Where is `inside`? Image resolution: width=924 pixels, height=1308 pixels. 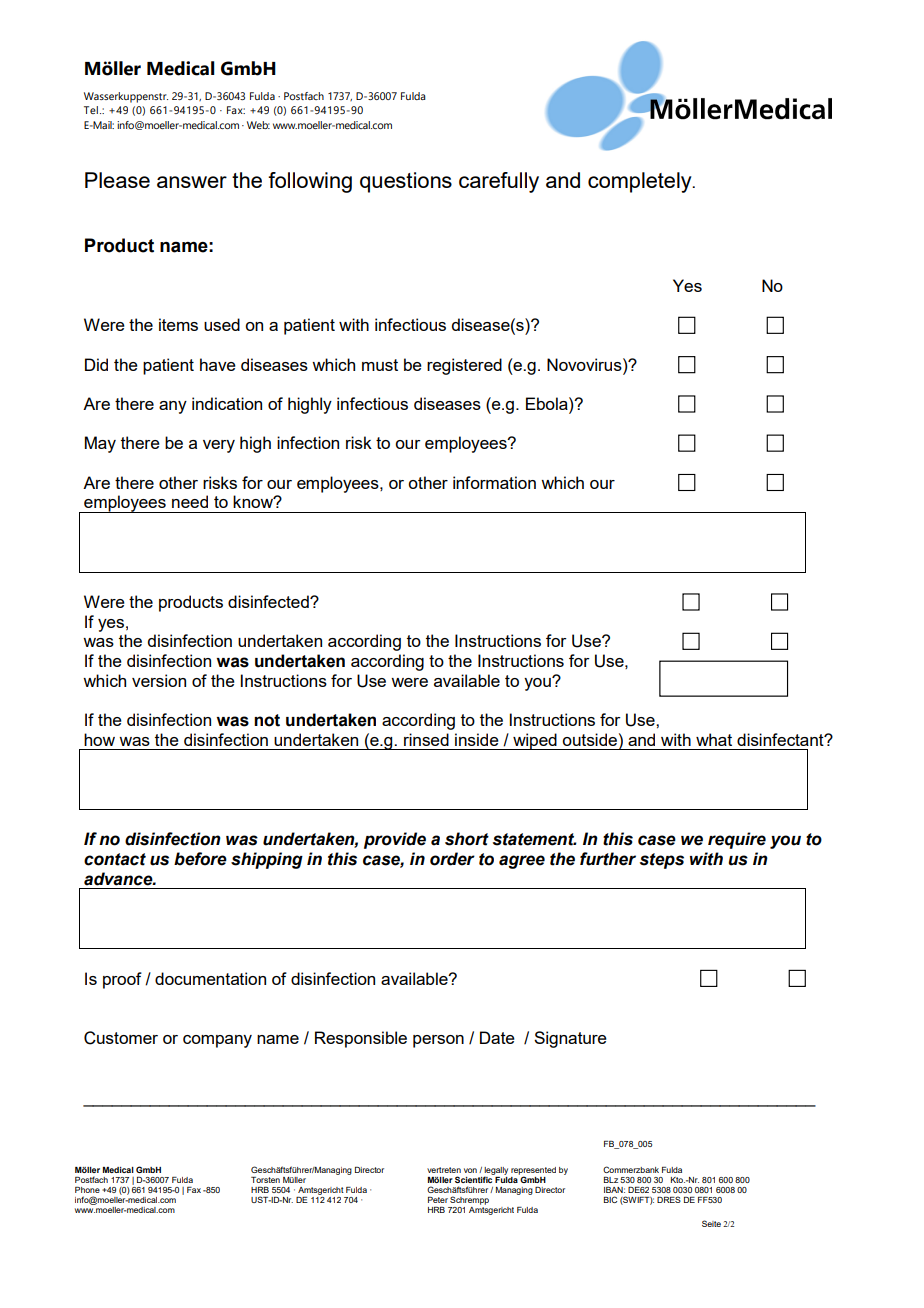
inside is located at coordinates (477, 739).
